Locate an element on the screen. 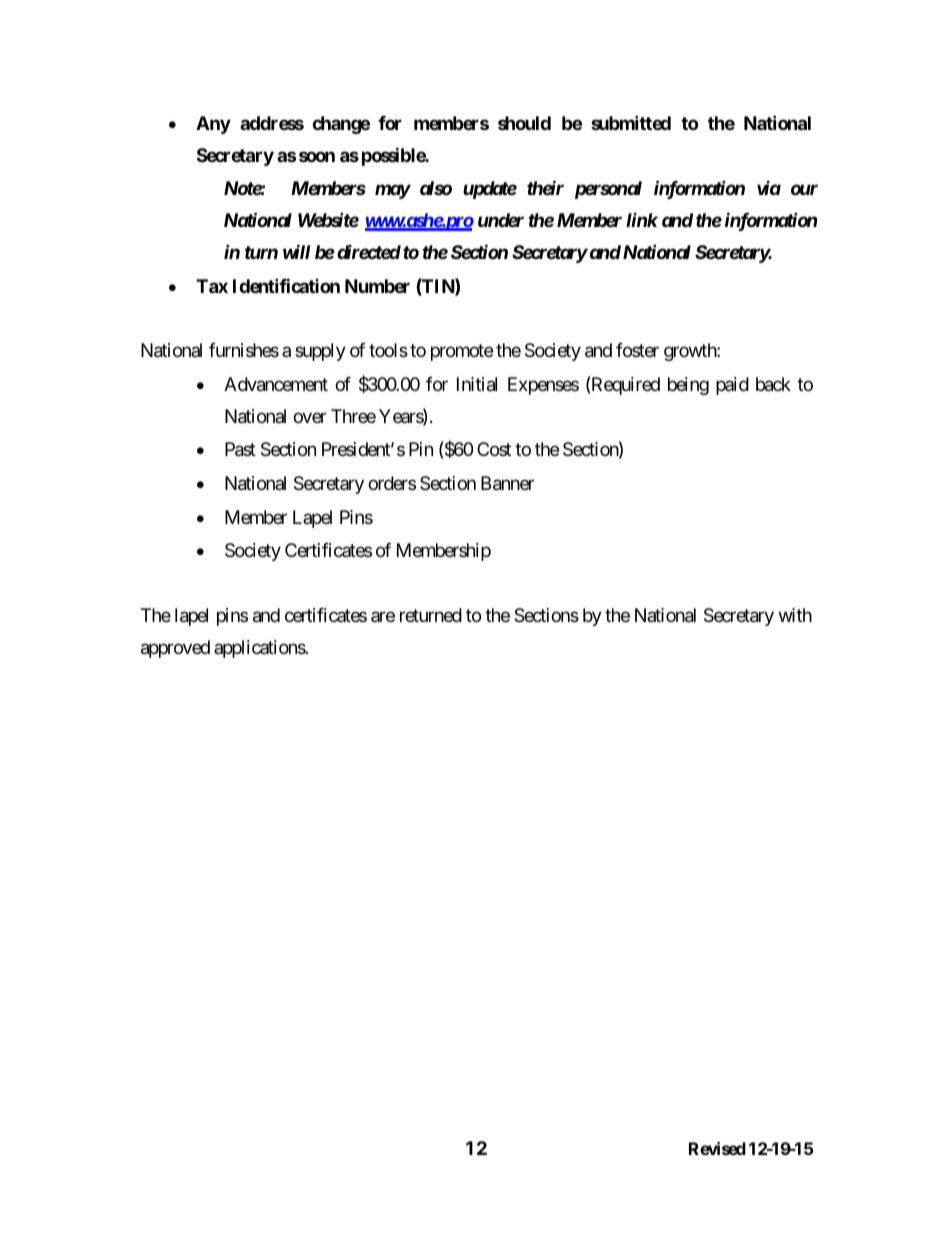 This screenshot has height=1233, width=952. Revised is located at coordinates (717, 1148).
